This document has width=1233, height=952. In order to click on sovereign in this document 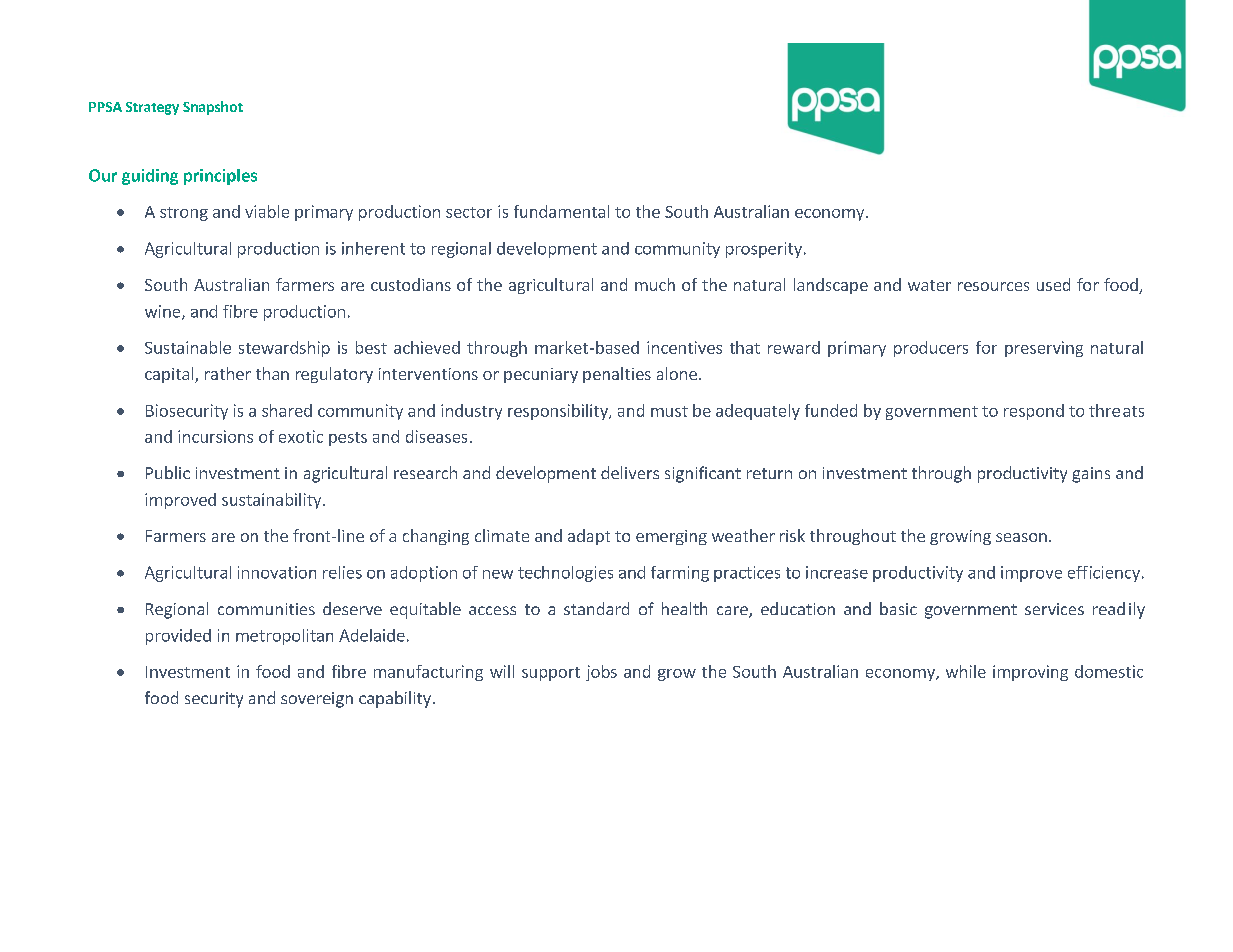, I will do `click(317, 700)`.
